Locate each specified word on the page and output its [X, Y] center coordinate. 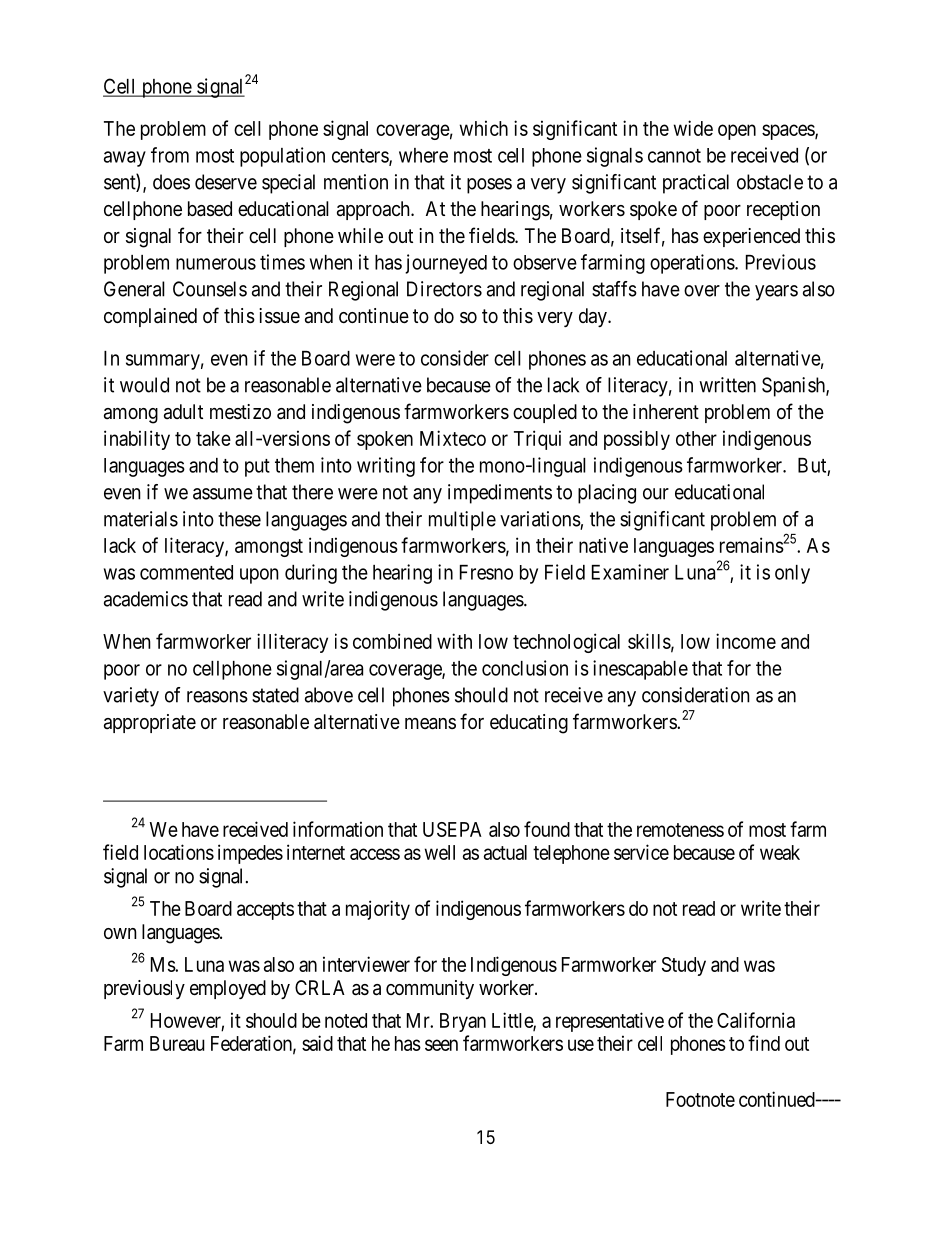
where [423, 155]
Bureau [177, 1043]
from [170, 155]
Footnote [700, 1099]
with [454, 641]
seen [441, 1045]
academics [146, 599]
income [746, 641]
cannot [674, 156]
